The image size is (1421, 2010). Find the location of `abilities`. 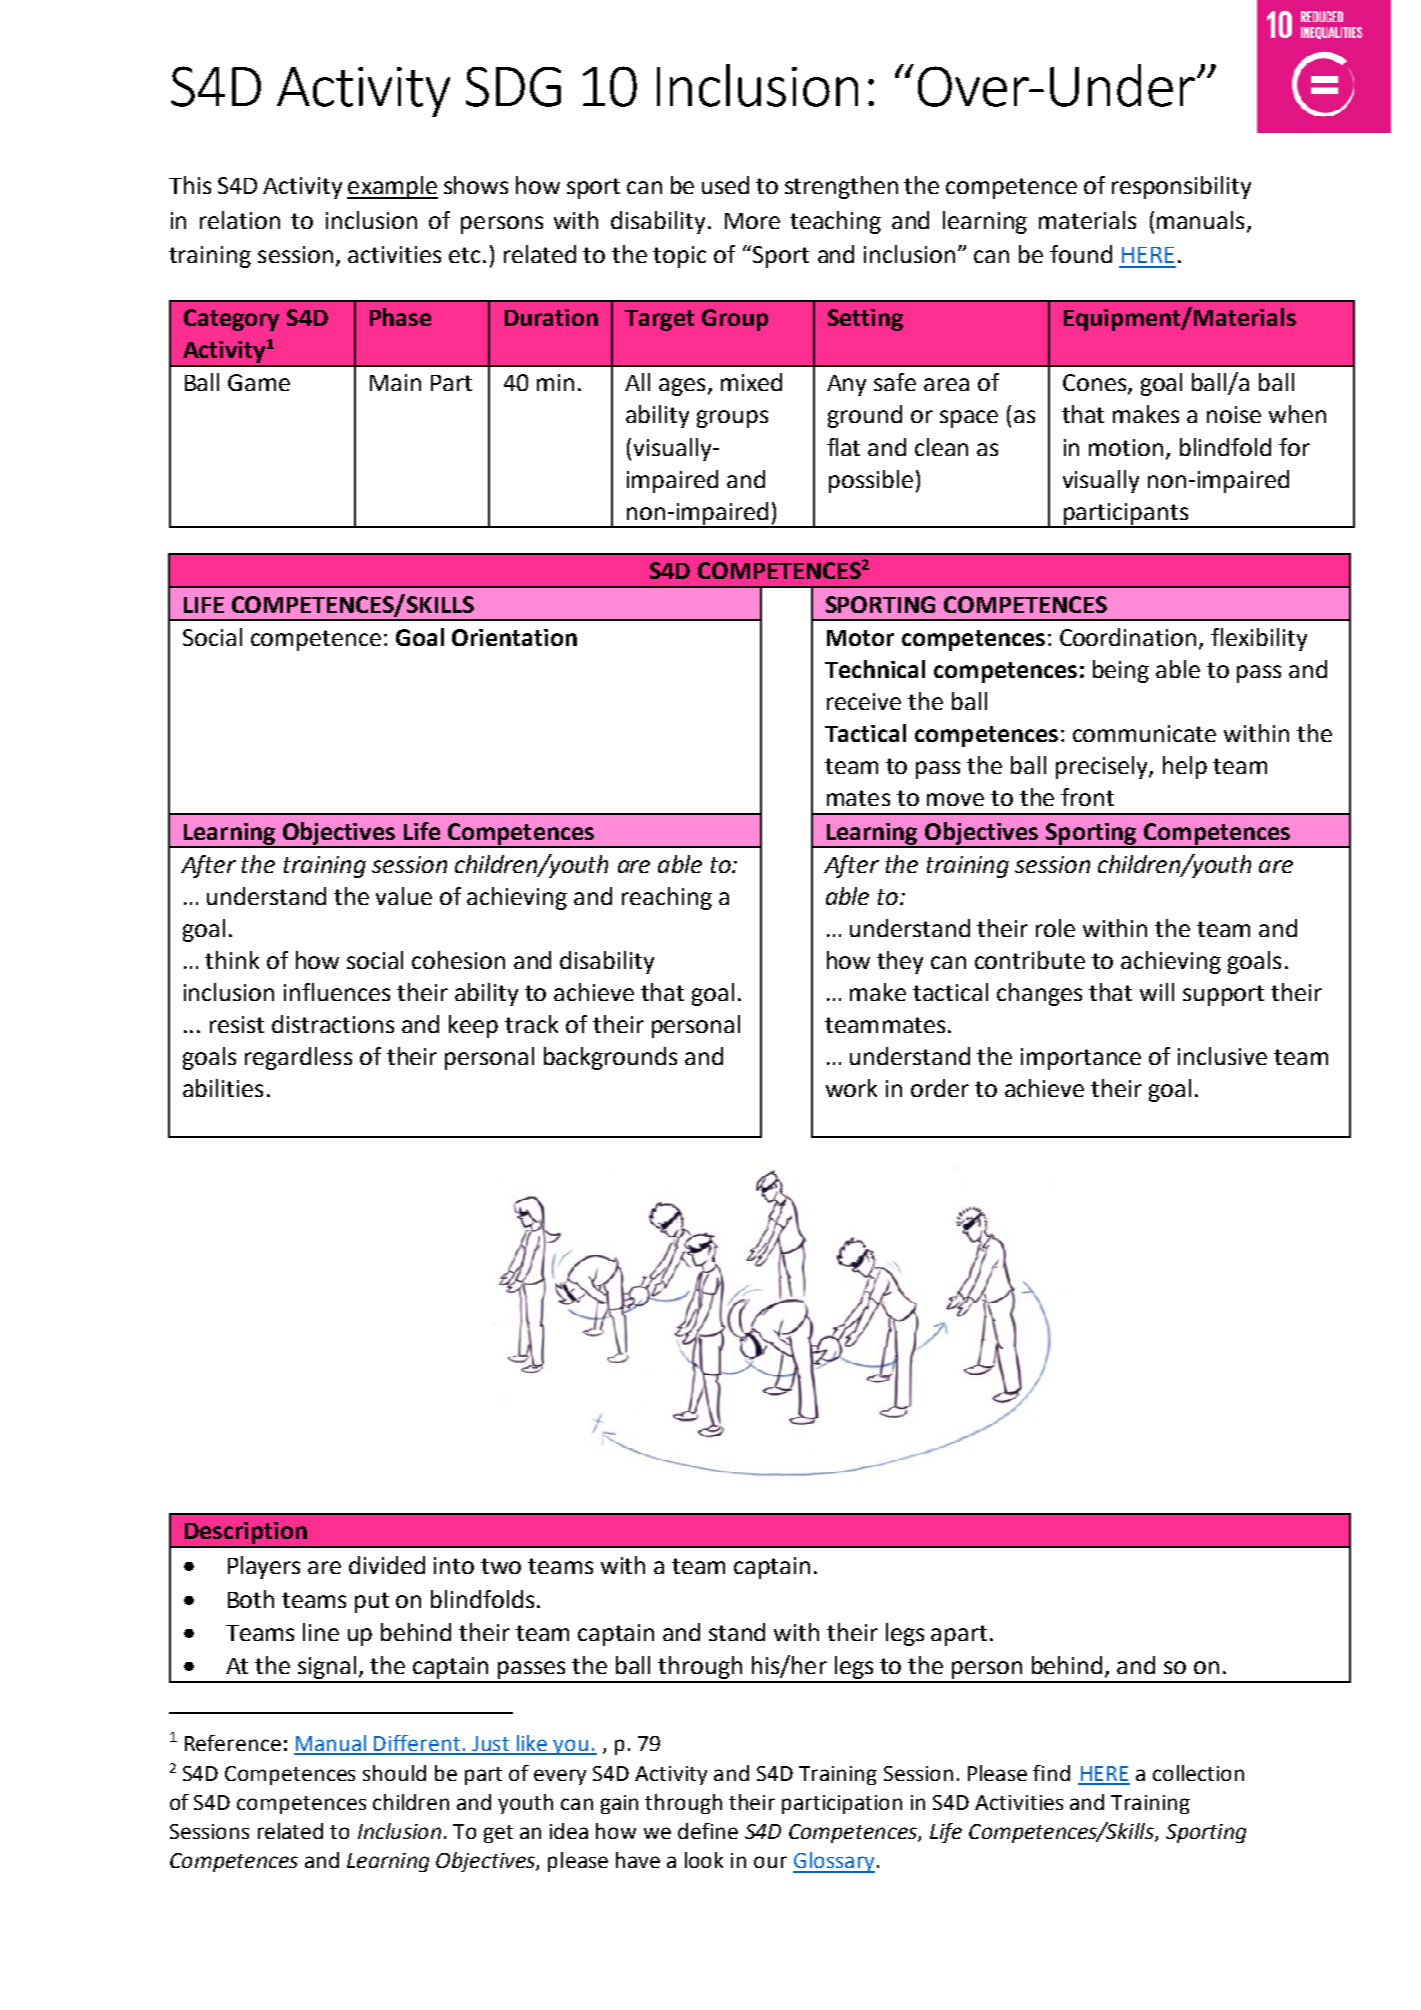

abilities is located at coordinates (223, 1088).
